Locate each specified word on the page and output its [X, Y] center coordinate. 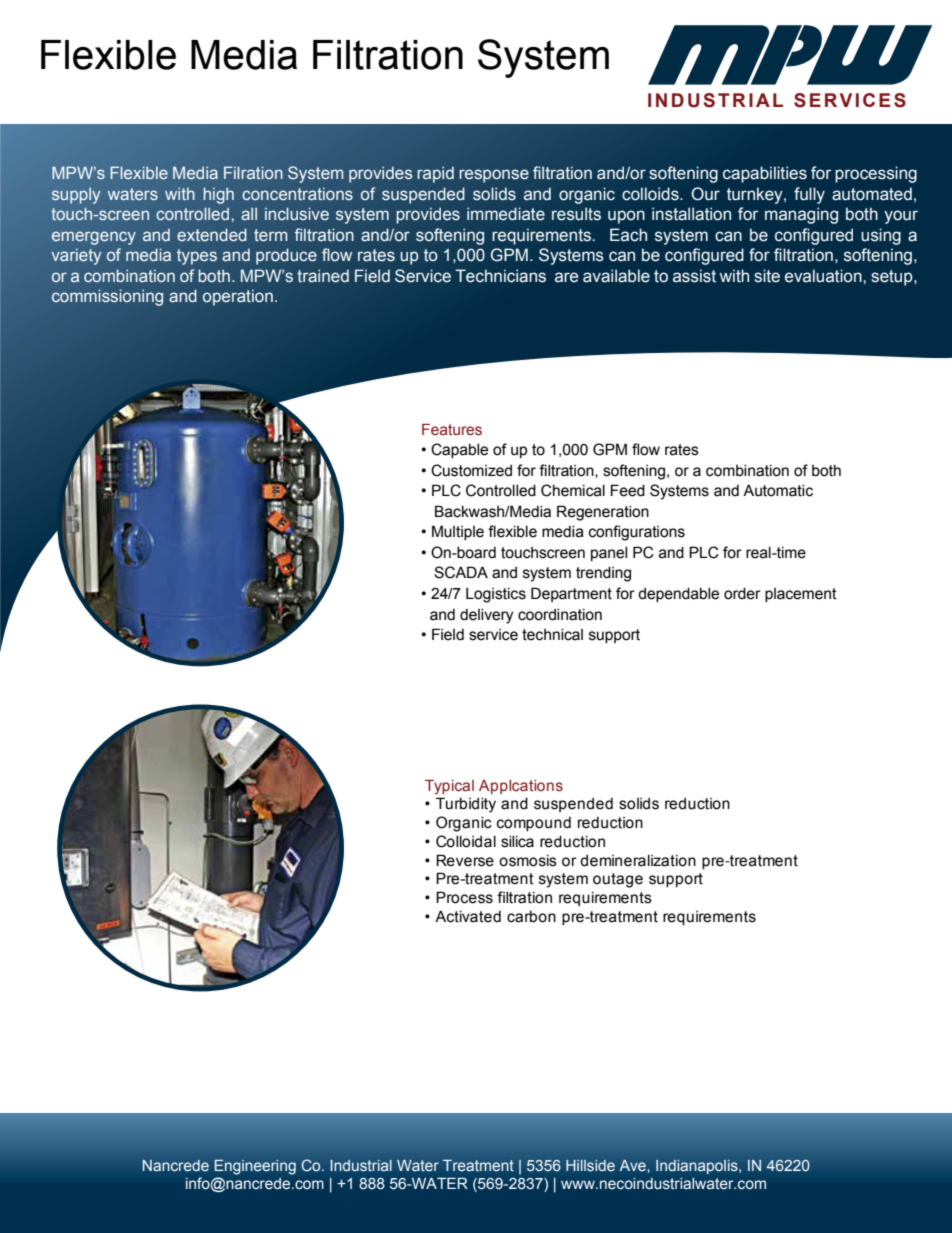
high [218, 195]
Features [452, 430]
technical [552, 635]
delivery [486, 616]
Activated [468, 916]
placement [801, 595]
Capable [459, 450]
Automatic [778, 490]
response [494, 176]
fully [809, 195]
